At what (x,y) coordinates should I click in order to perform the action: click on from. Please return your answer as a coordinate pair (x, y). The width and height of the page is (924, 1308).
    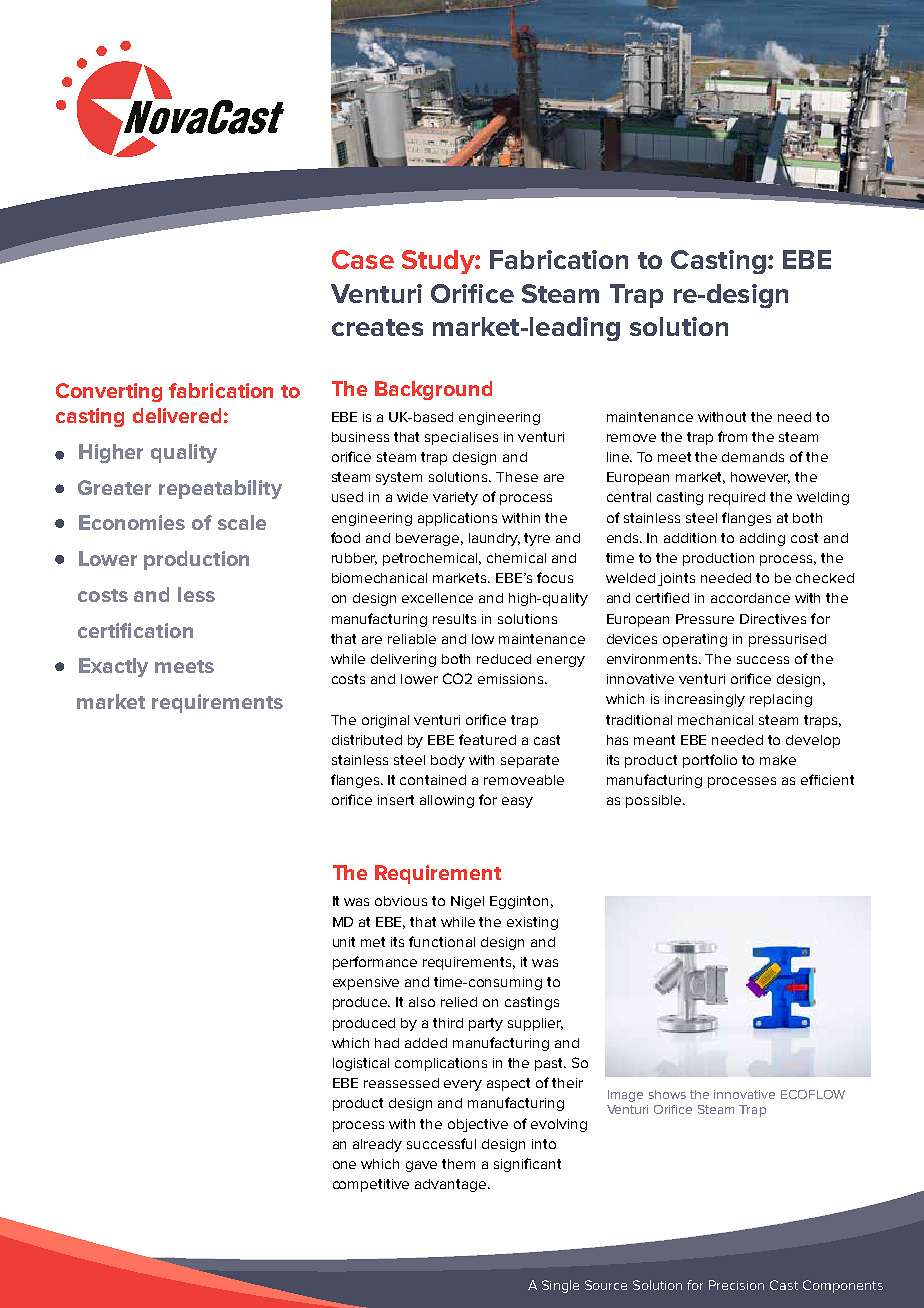
    Looking at the image, I should click on (732, 436).
